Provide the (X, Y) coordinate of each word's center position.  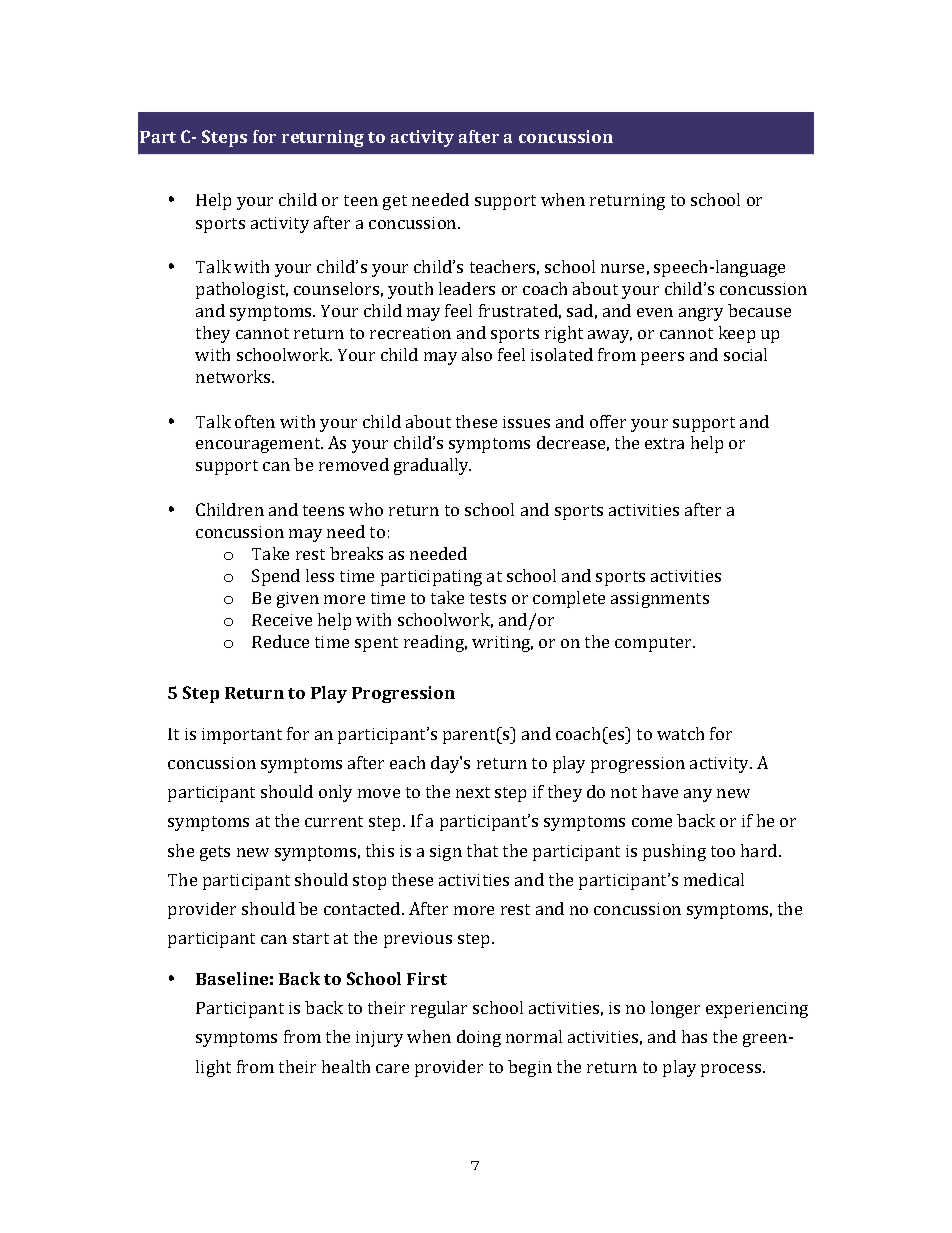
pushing (674, 852)
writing (502, 644)
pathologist (242, 290)
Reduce (280, 641)
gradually (432, 466)
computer (654, 644)
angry (701, 314)
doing (479, 1038)
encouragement (259, 445)
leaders (467, 288)
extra (664, 443)
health (346, 1066)
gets (215, 853)
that (482, 850)
